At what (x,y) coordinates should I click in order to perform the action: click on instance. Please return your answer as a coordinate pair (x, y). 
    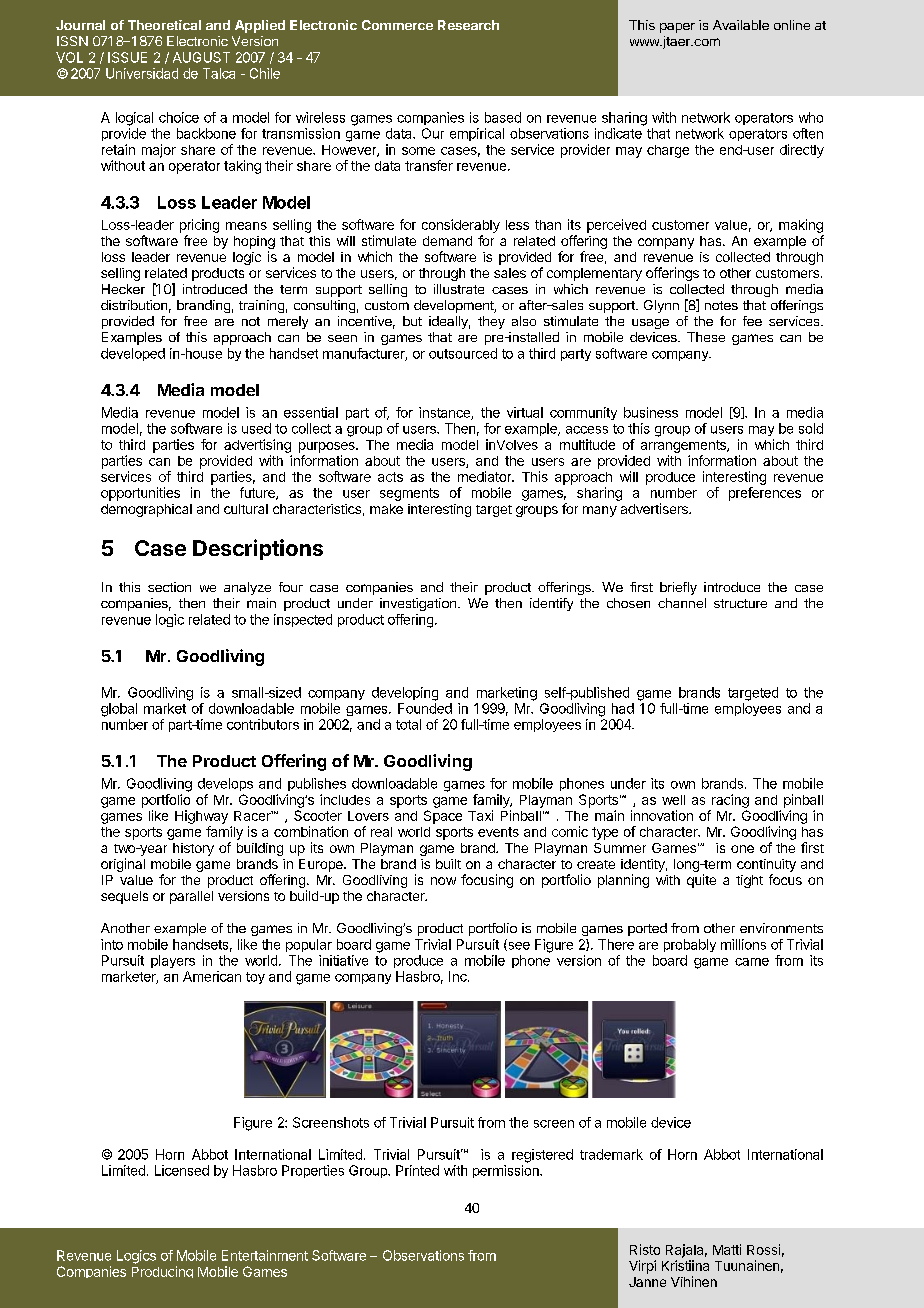
    Looking at the image, I should click on (445, 413).
